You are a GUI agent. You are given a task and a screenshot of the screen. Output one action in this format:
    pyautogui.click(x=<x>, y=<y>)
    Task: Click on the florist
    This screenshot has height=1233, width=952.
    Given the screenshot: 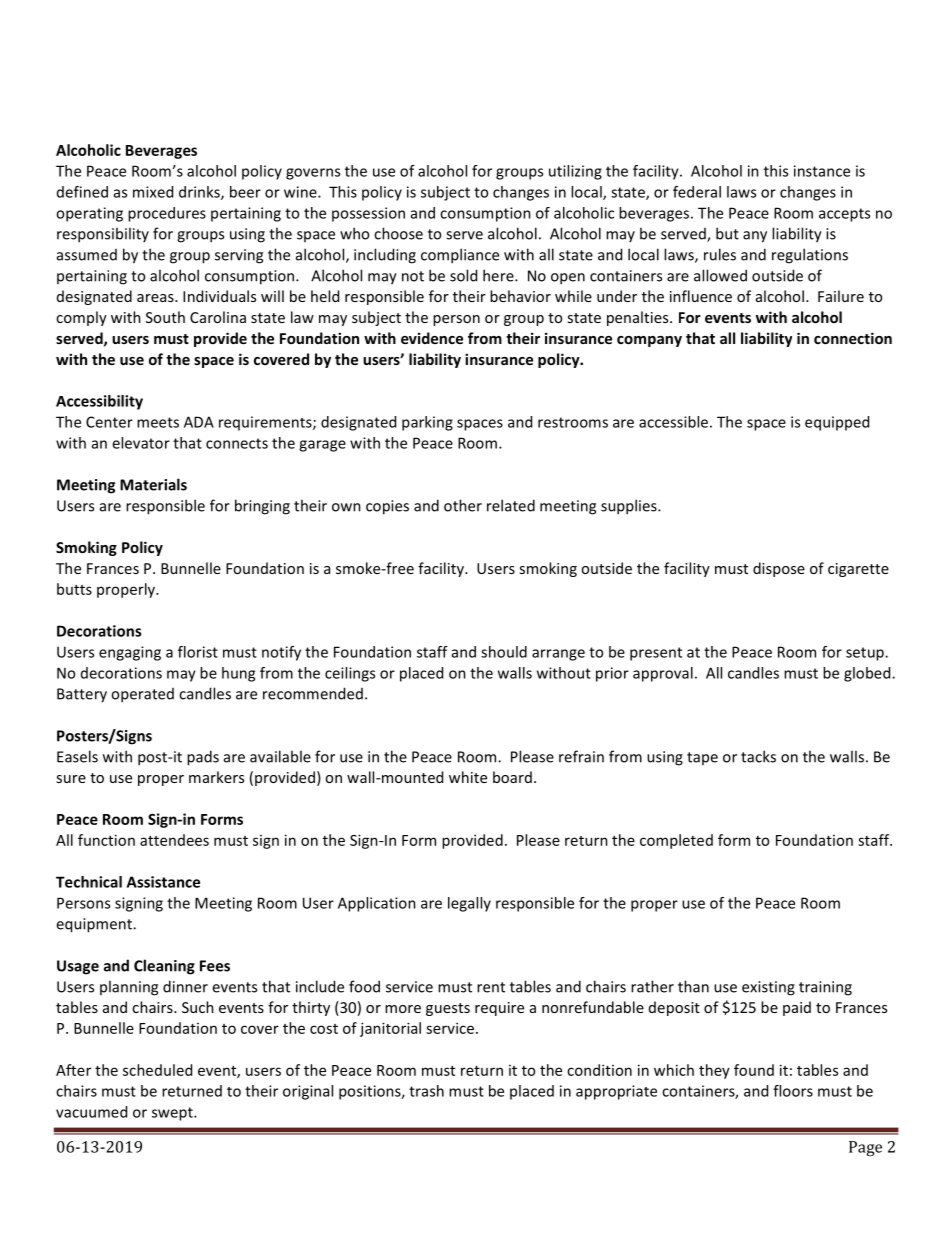 What is the action you would take?
    pyautogui.click(x=198, y=652)
